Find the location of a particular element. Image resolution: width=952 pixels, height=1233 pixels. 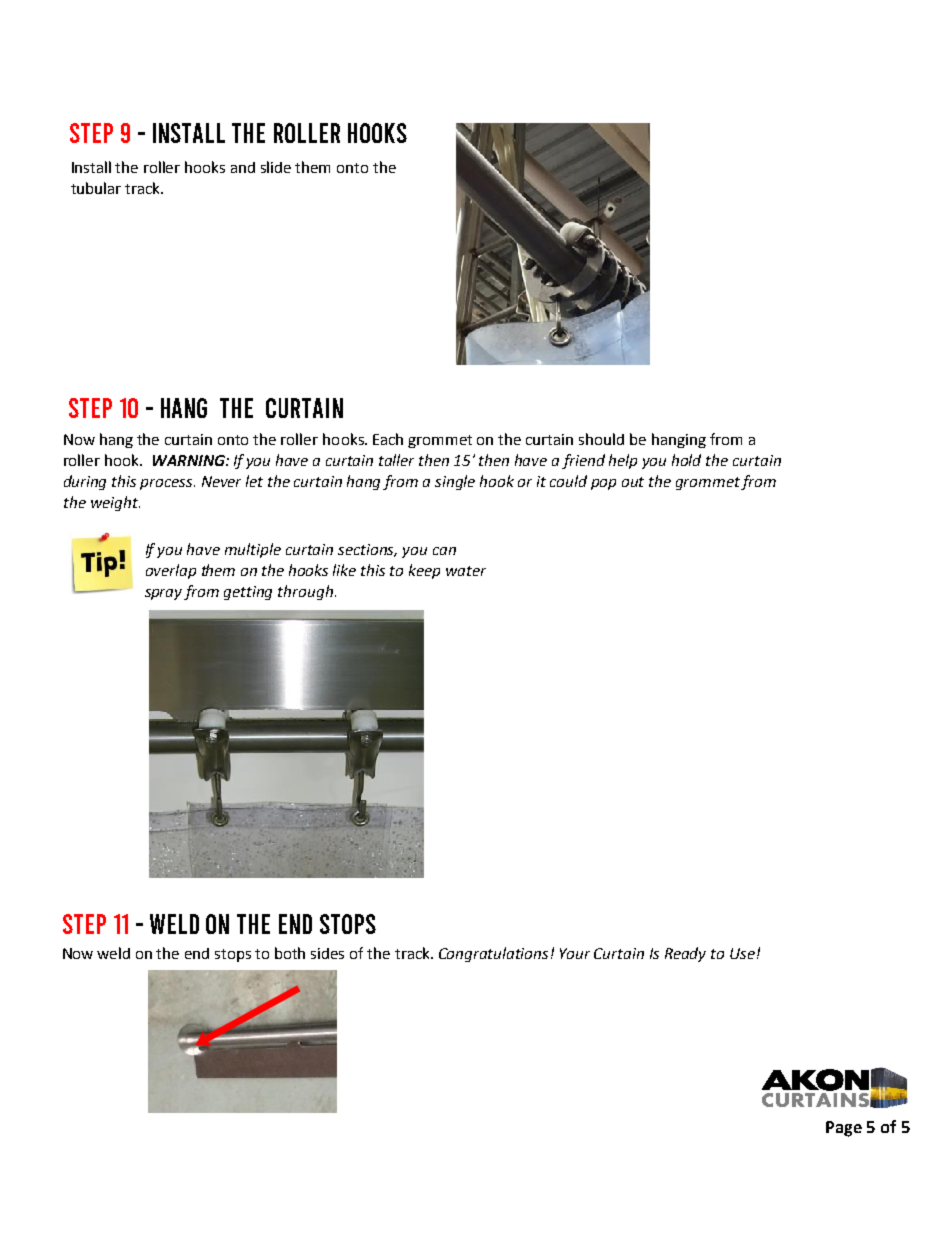

and is located at coordinates (243, 167).
